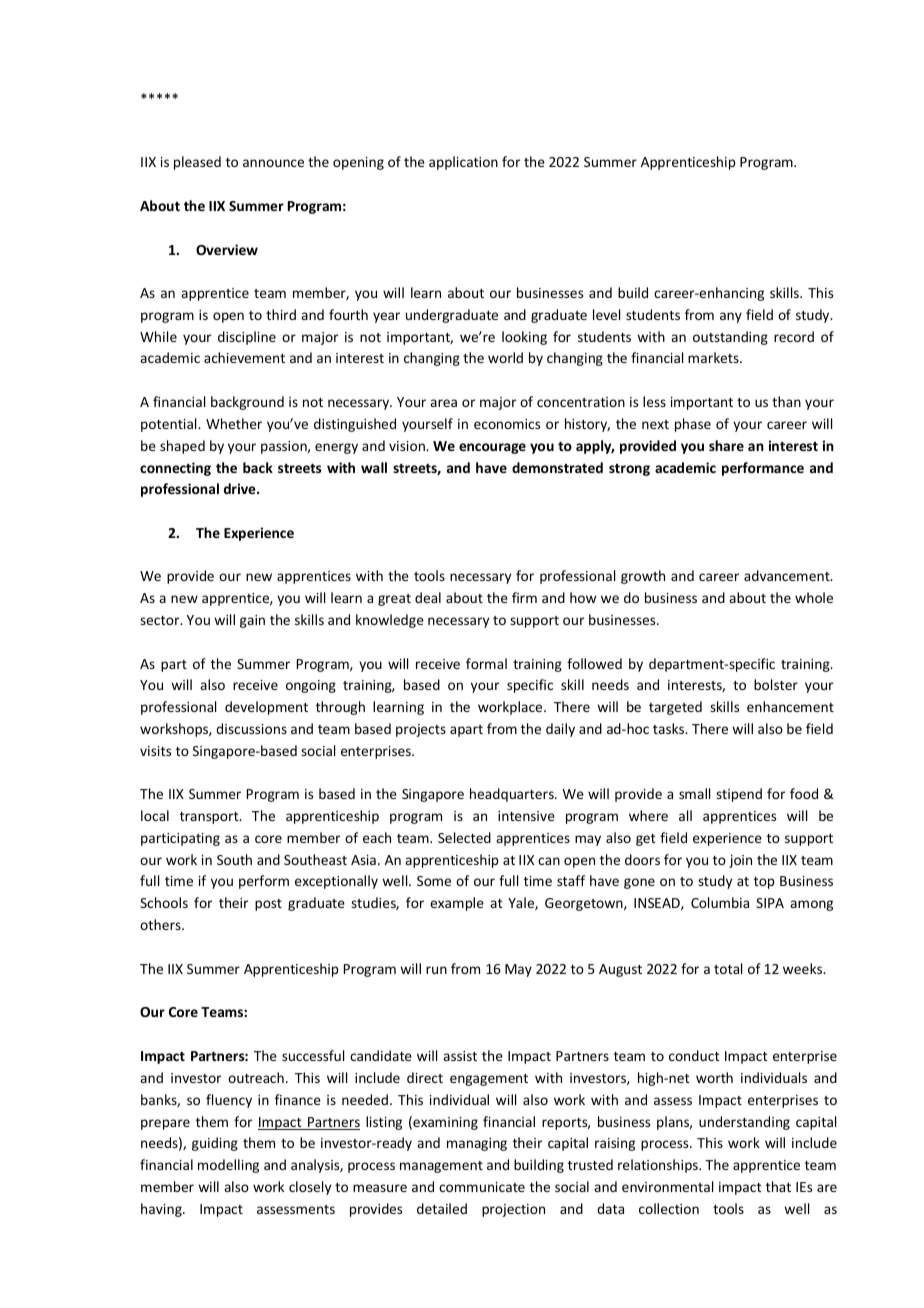  What do you see at coordinates (463, 163) in the screenshot?
I see `application` at bounding box center [463, 163].
